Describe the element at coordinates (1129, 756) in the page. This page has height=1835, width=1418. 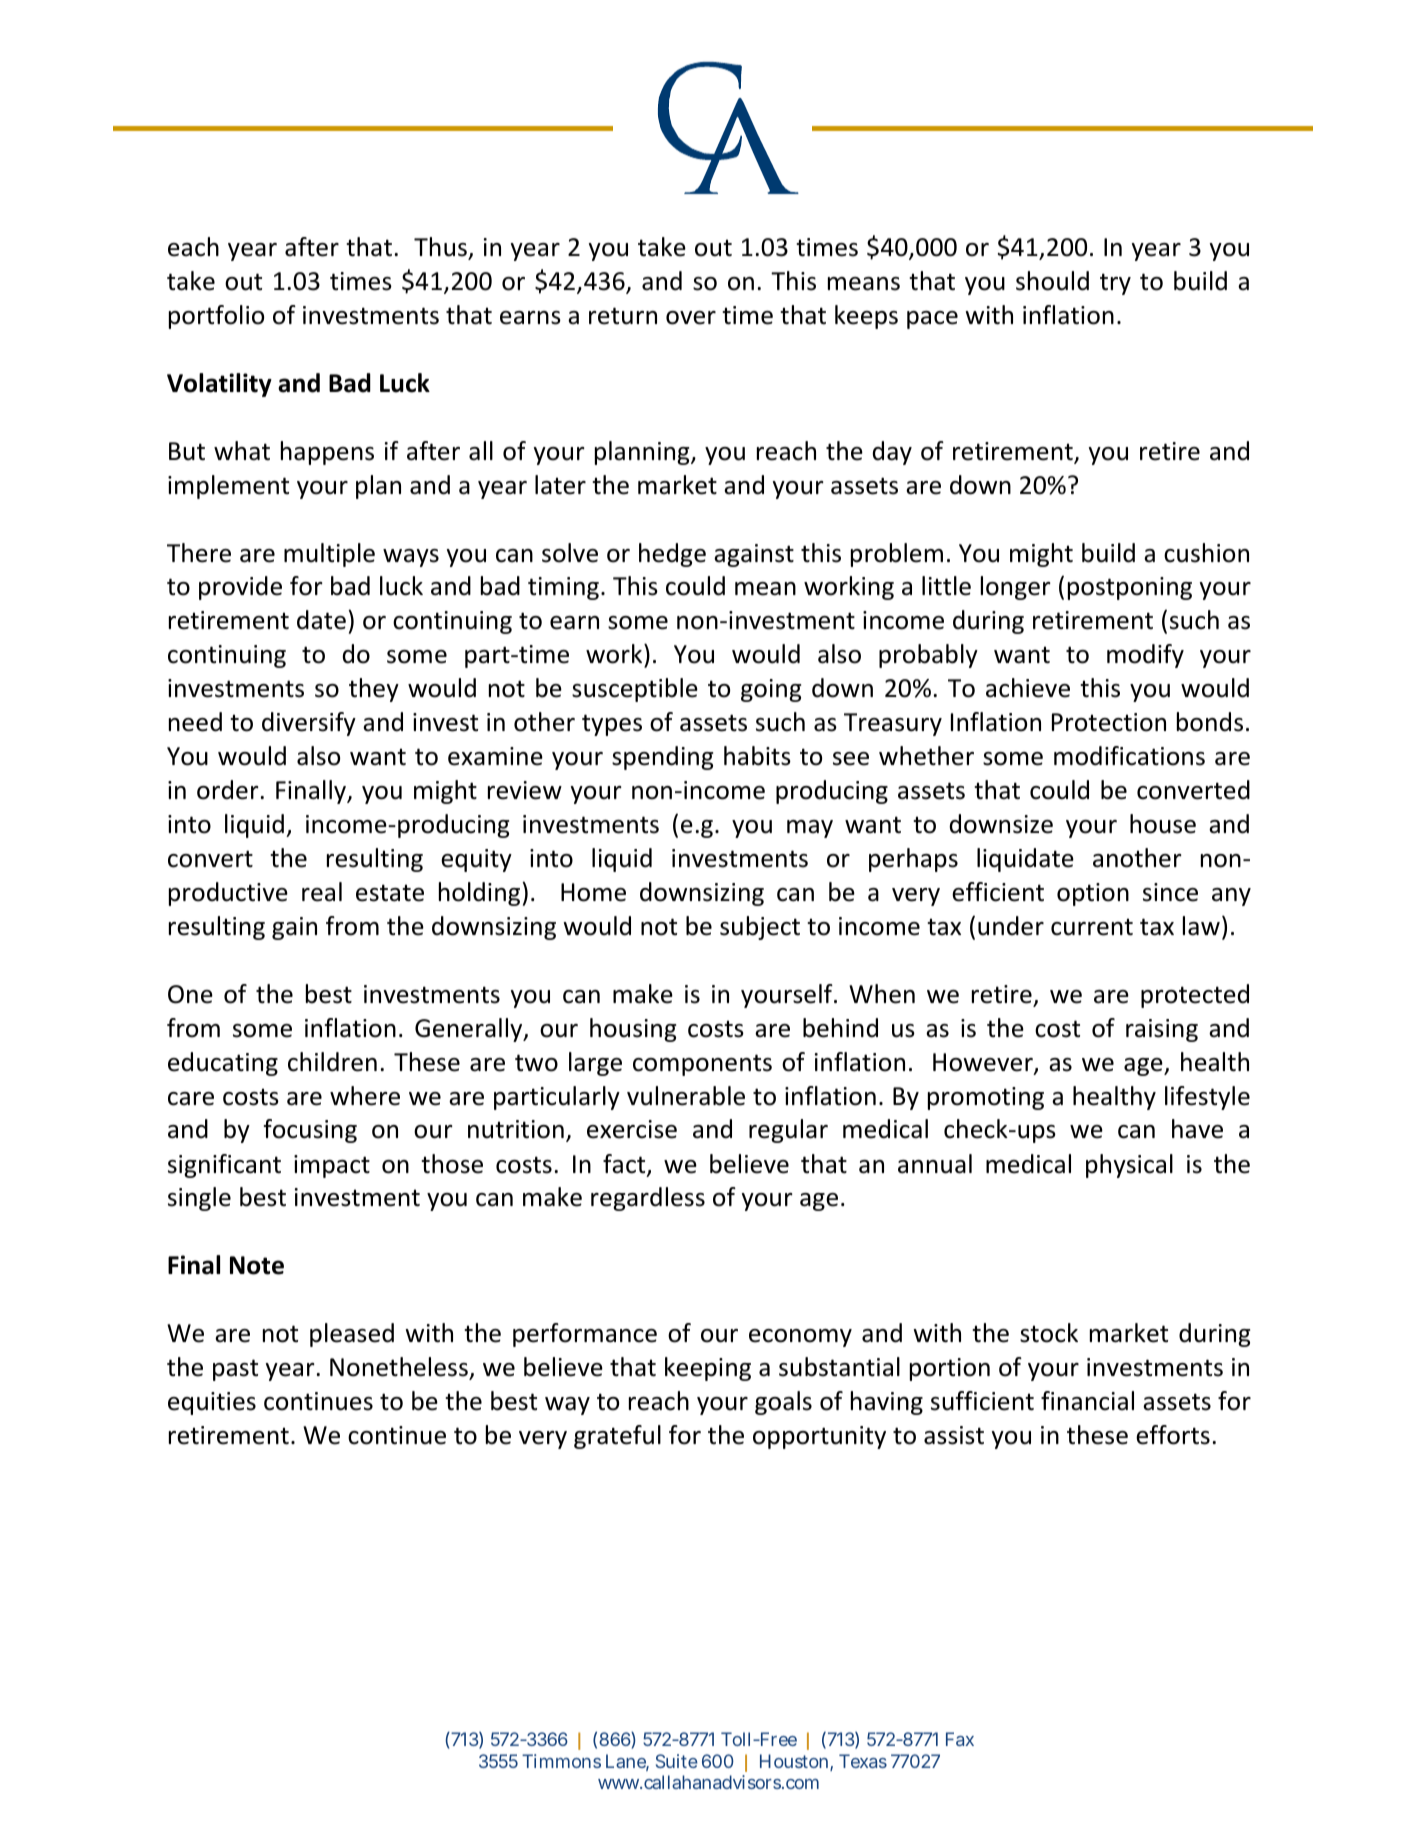
I see `modifications` at that location.
